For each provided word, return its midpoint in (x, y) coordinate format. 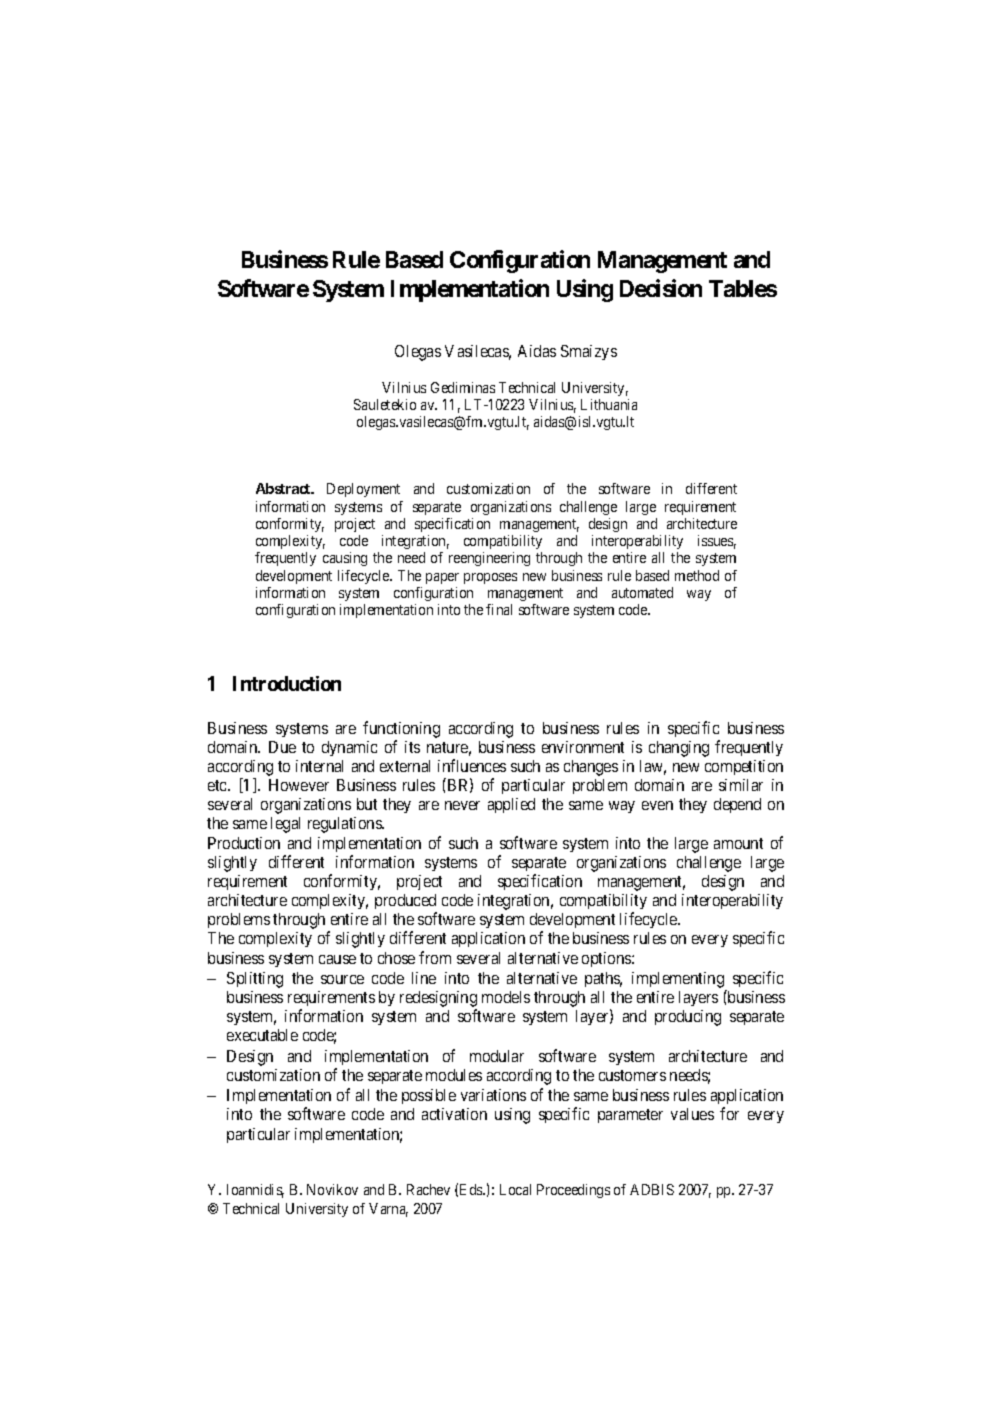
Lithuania (609, 404)
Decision (661, 288)
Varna (388, 1210)
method (697, 575)
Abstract (284, 488)
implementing (678, 980)
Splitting (255, 980)
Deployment (363, 490)
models (506, 997)
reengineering (489, 559)
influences (472, 765)
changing (679, 749)
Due (282, 747)
